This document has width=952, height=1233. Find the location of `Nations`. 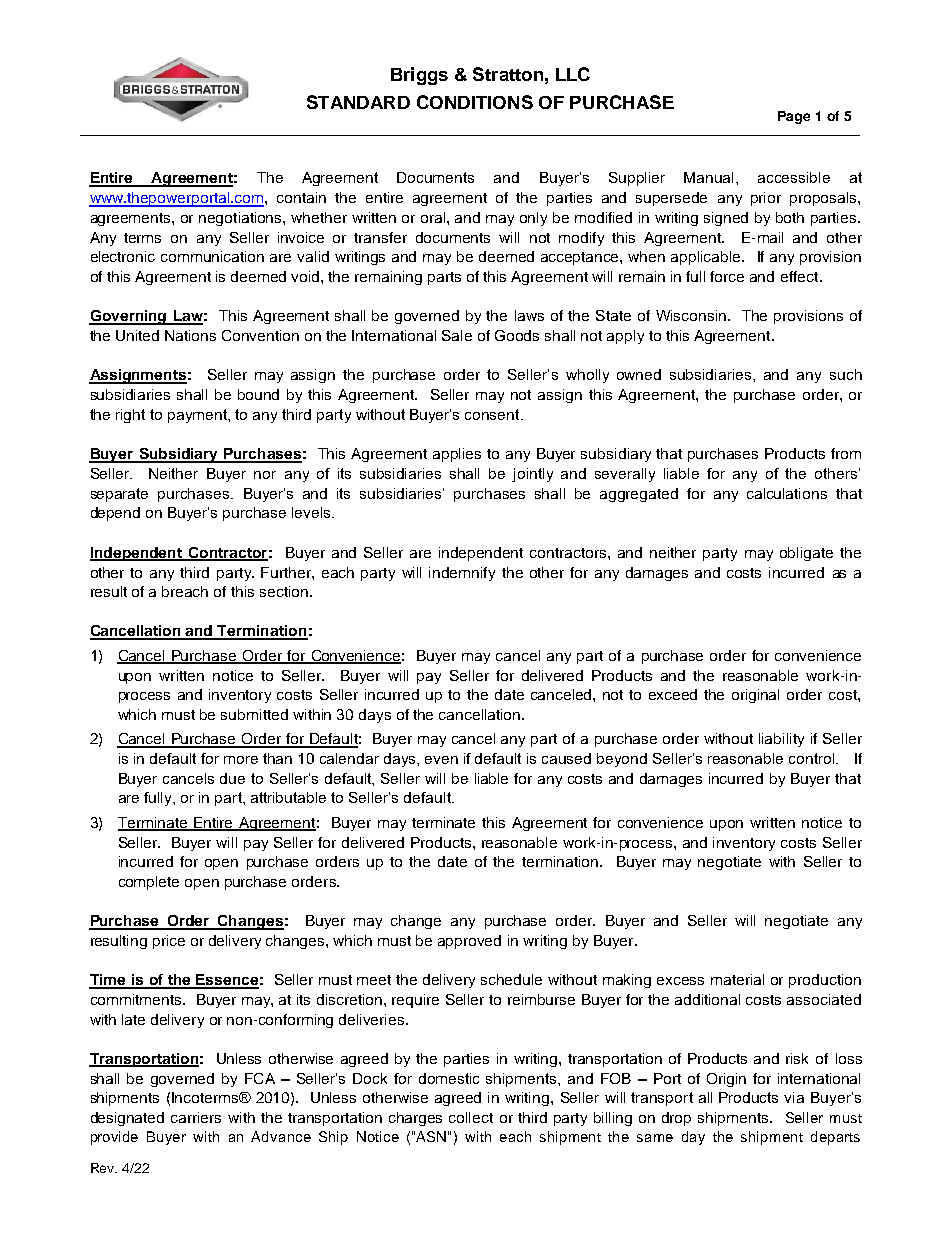

Nations is located at coordinates (190, 335).
